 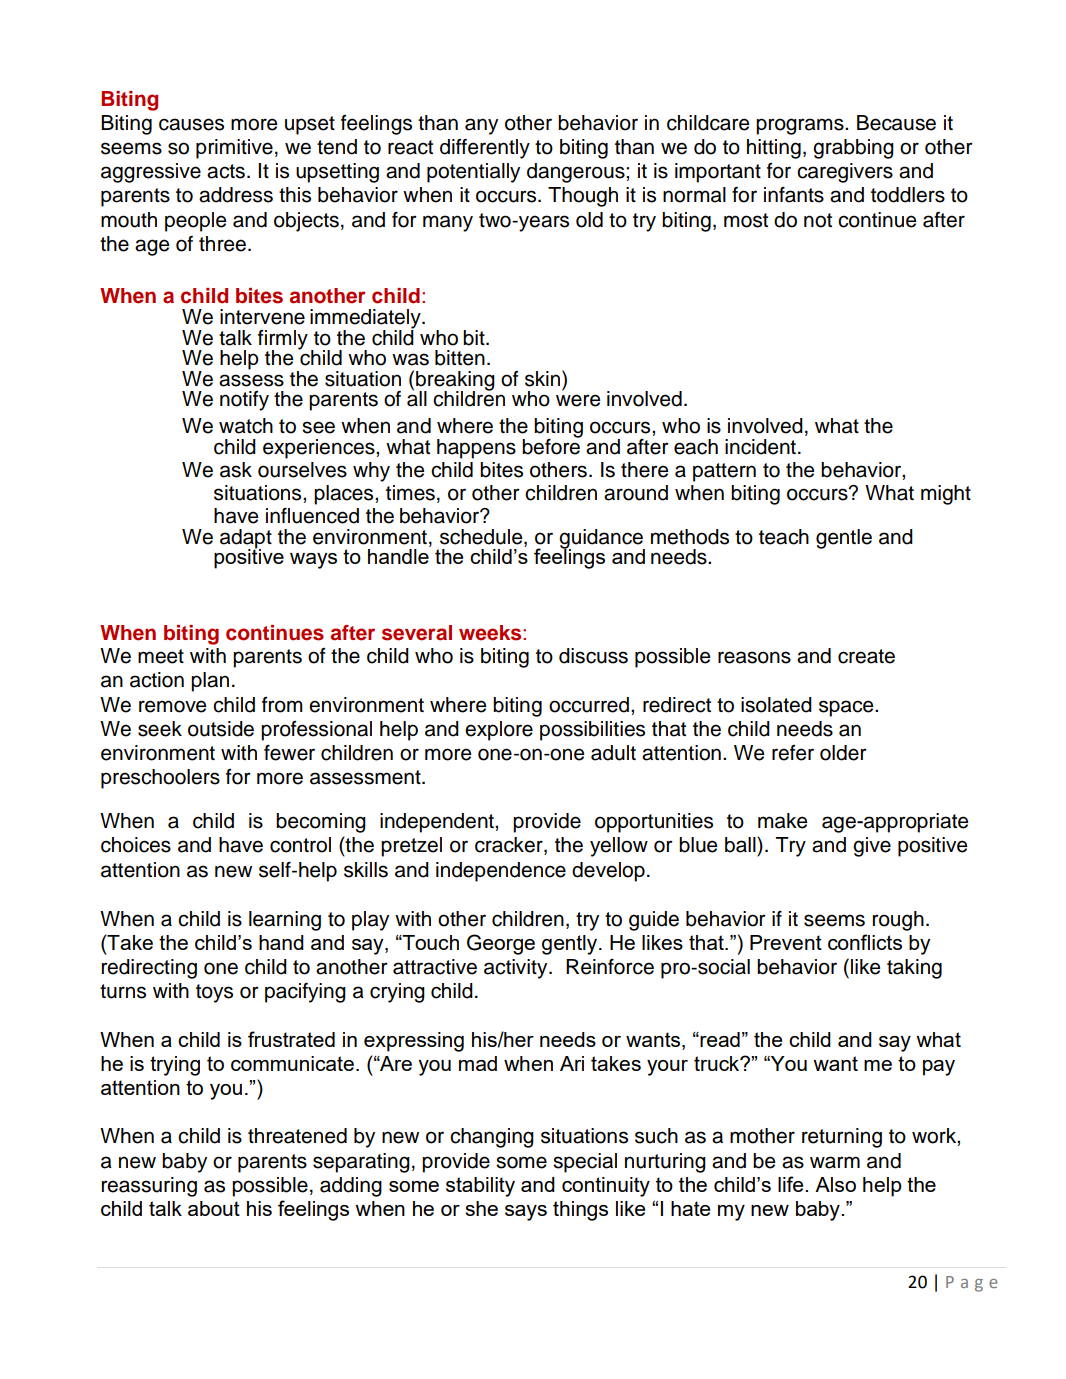 What do you see at coordinates (853, 149) in the screenshot?
I see `grabbing` at bounding box center [853, 149].
